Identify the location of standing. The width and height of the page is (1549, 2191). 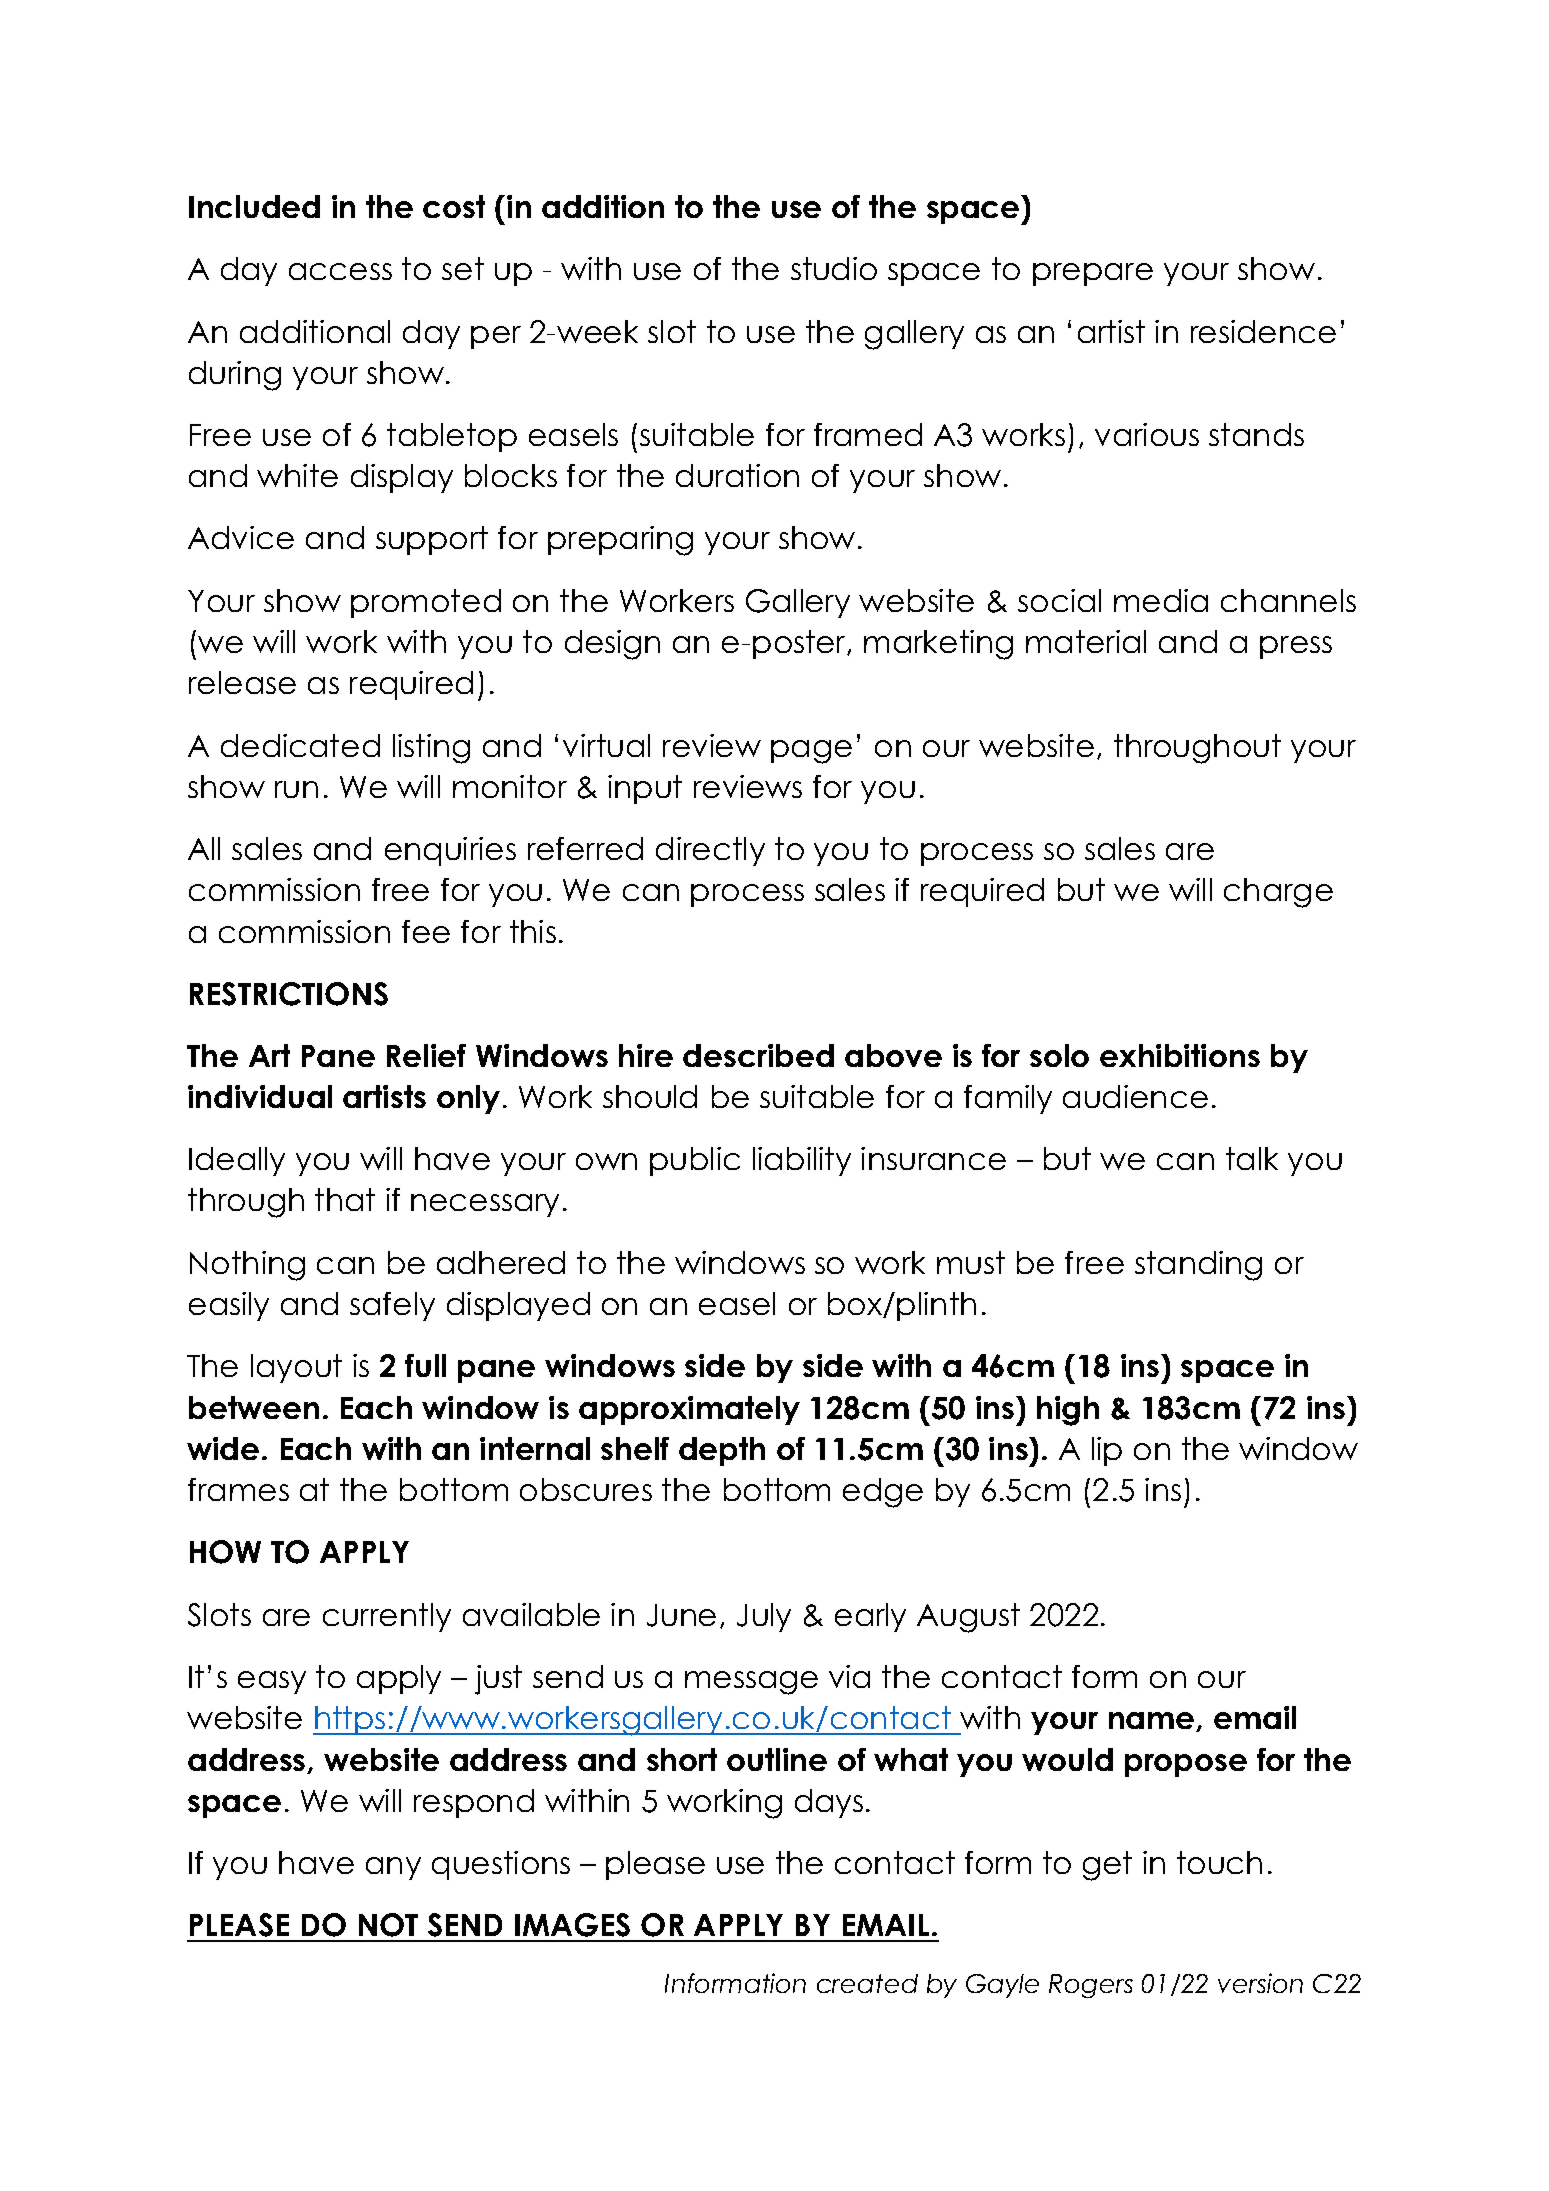
(1198, 1266).
